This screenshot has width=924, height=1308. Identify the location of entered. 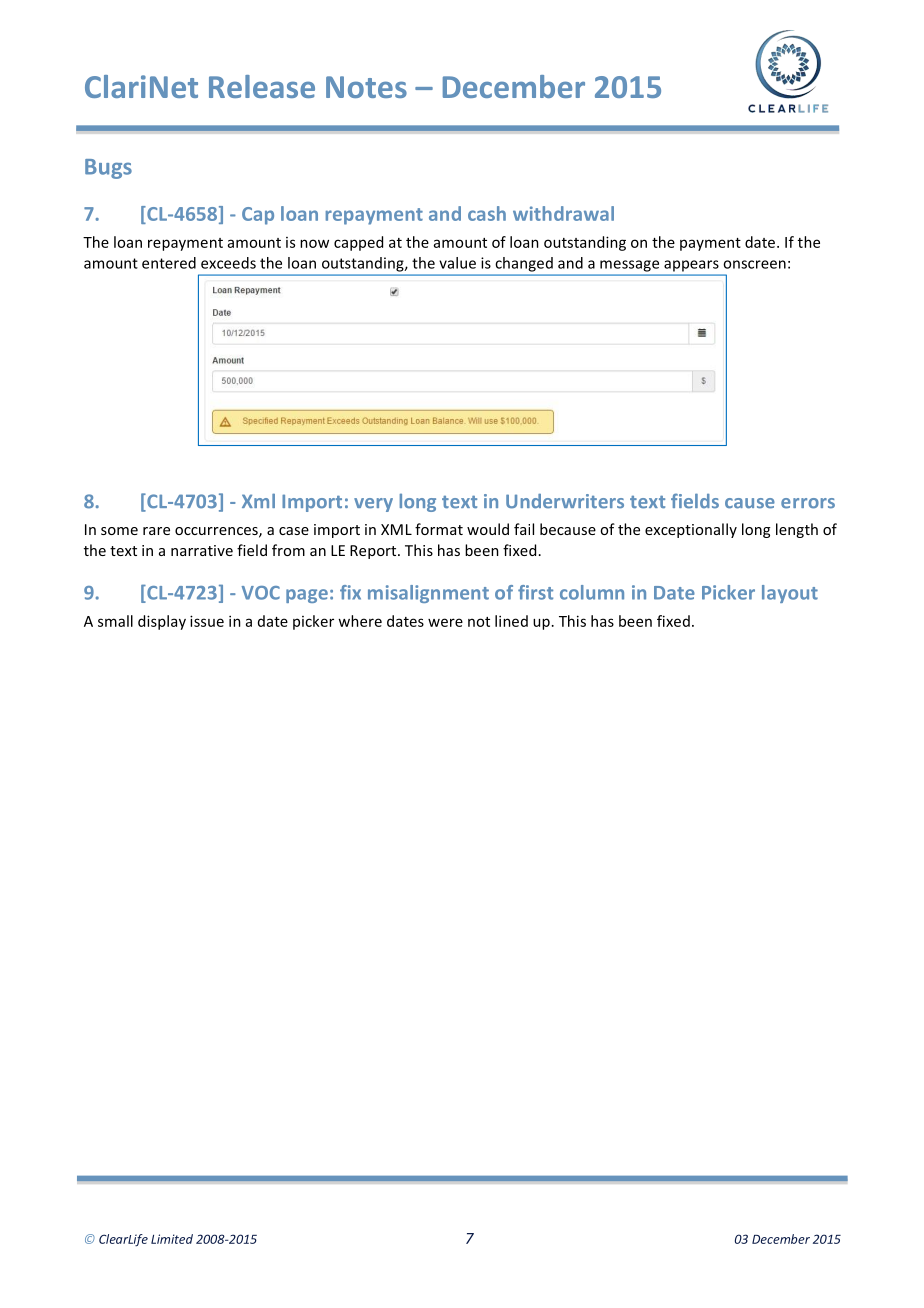
(169, 263).
